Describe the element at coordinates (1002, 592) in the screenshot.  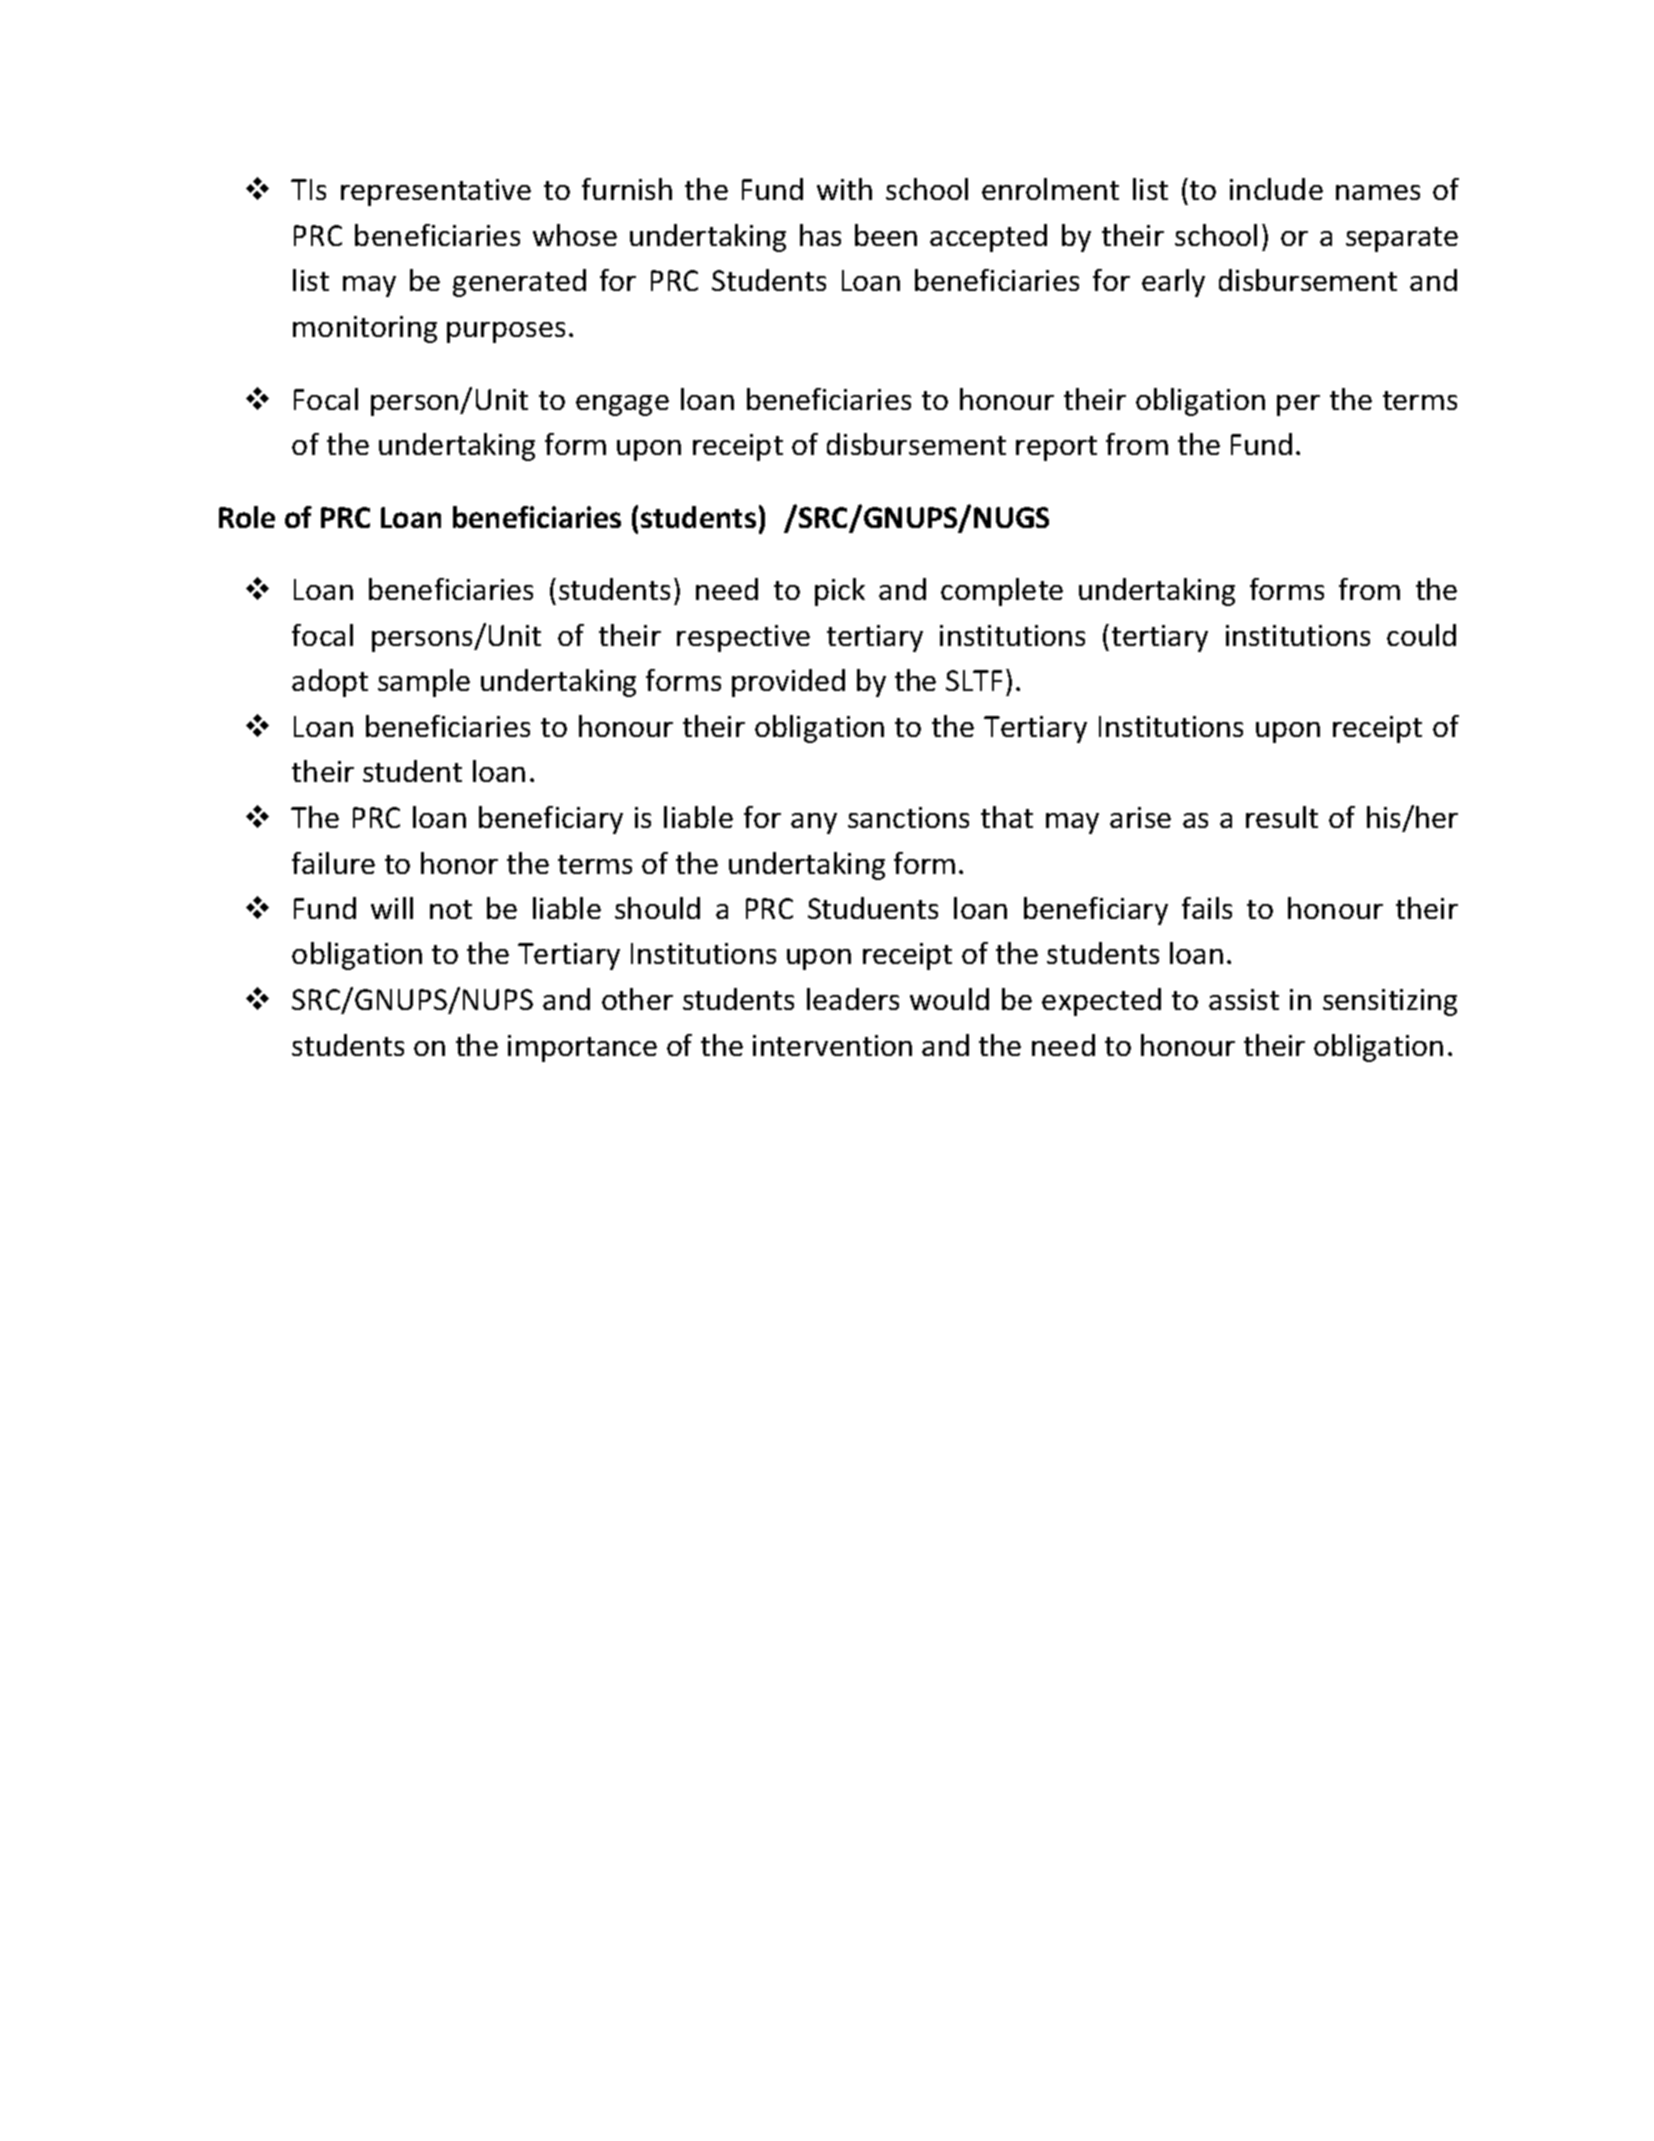
I see `complete` at that location.
